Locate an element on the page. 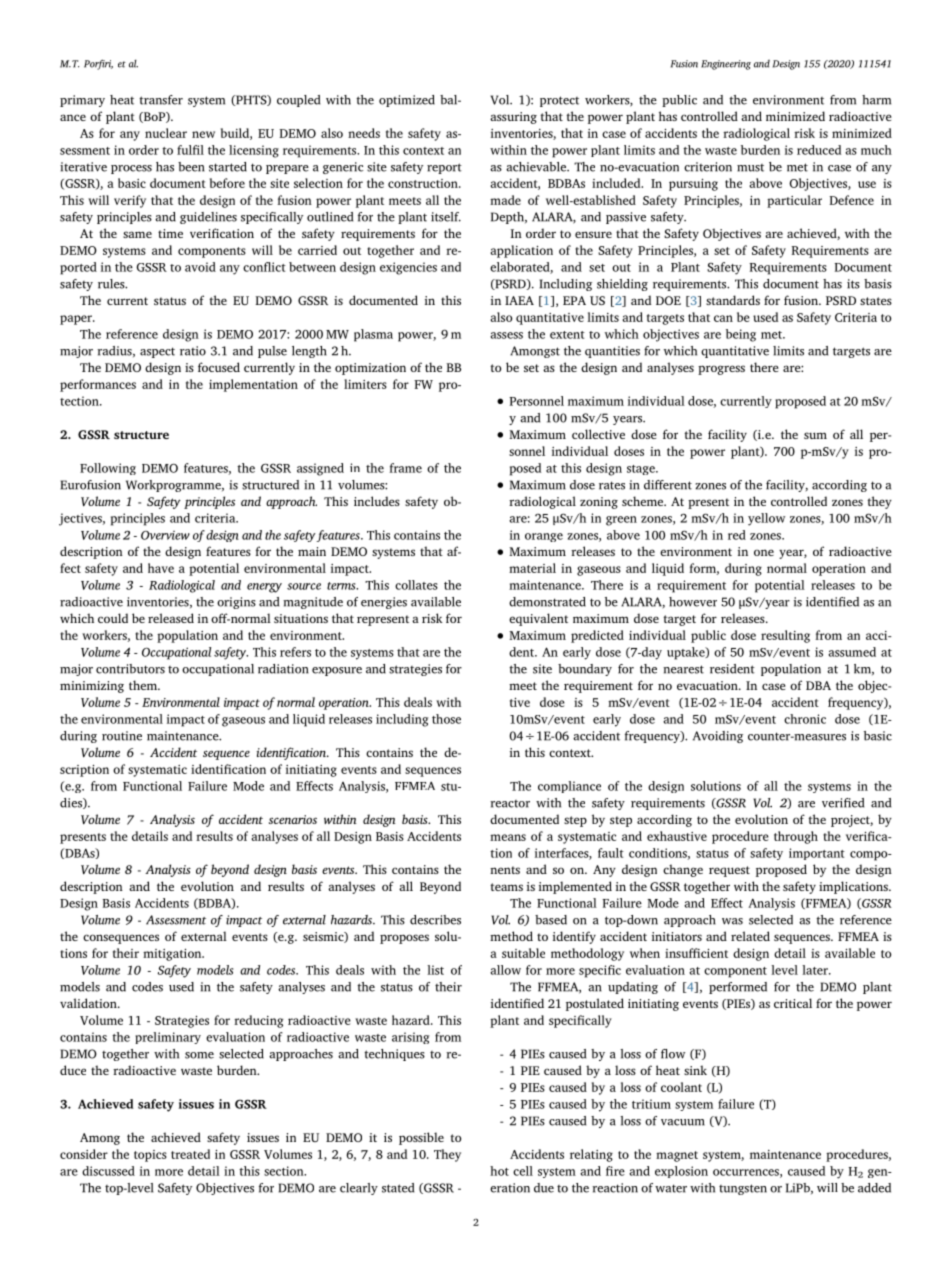 The image size is (952, 1270). reactor is located at coordinates (510, 804).
